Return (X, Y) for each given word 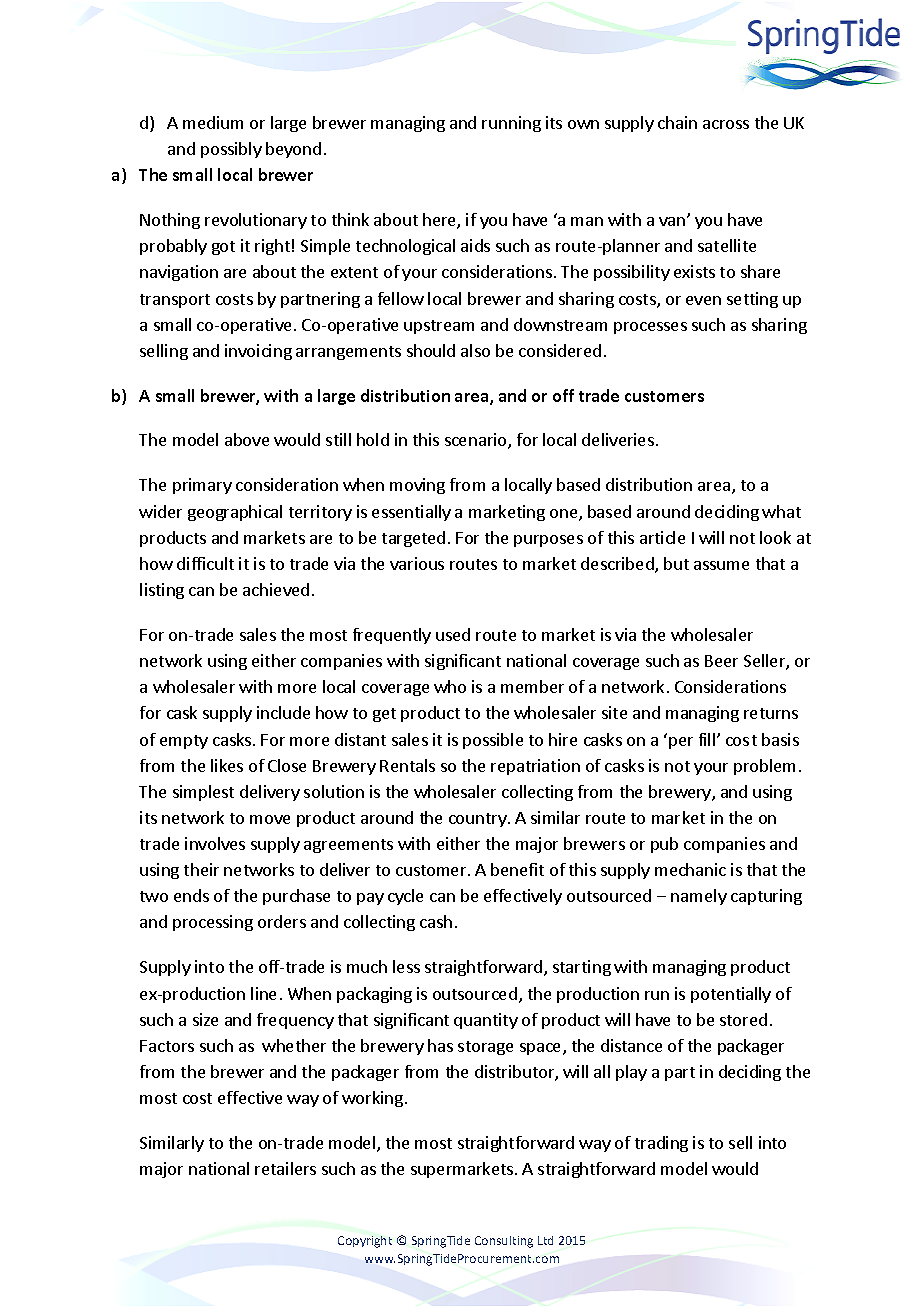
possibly (231, 150)
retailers (285, 1168)
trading (661, 1144)
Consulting (504, 1242)
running (511, 124)
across (726, 124)
